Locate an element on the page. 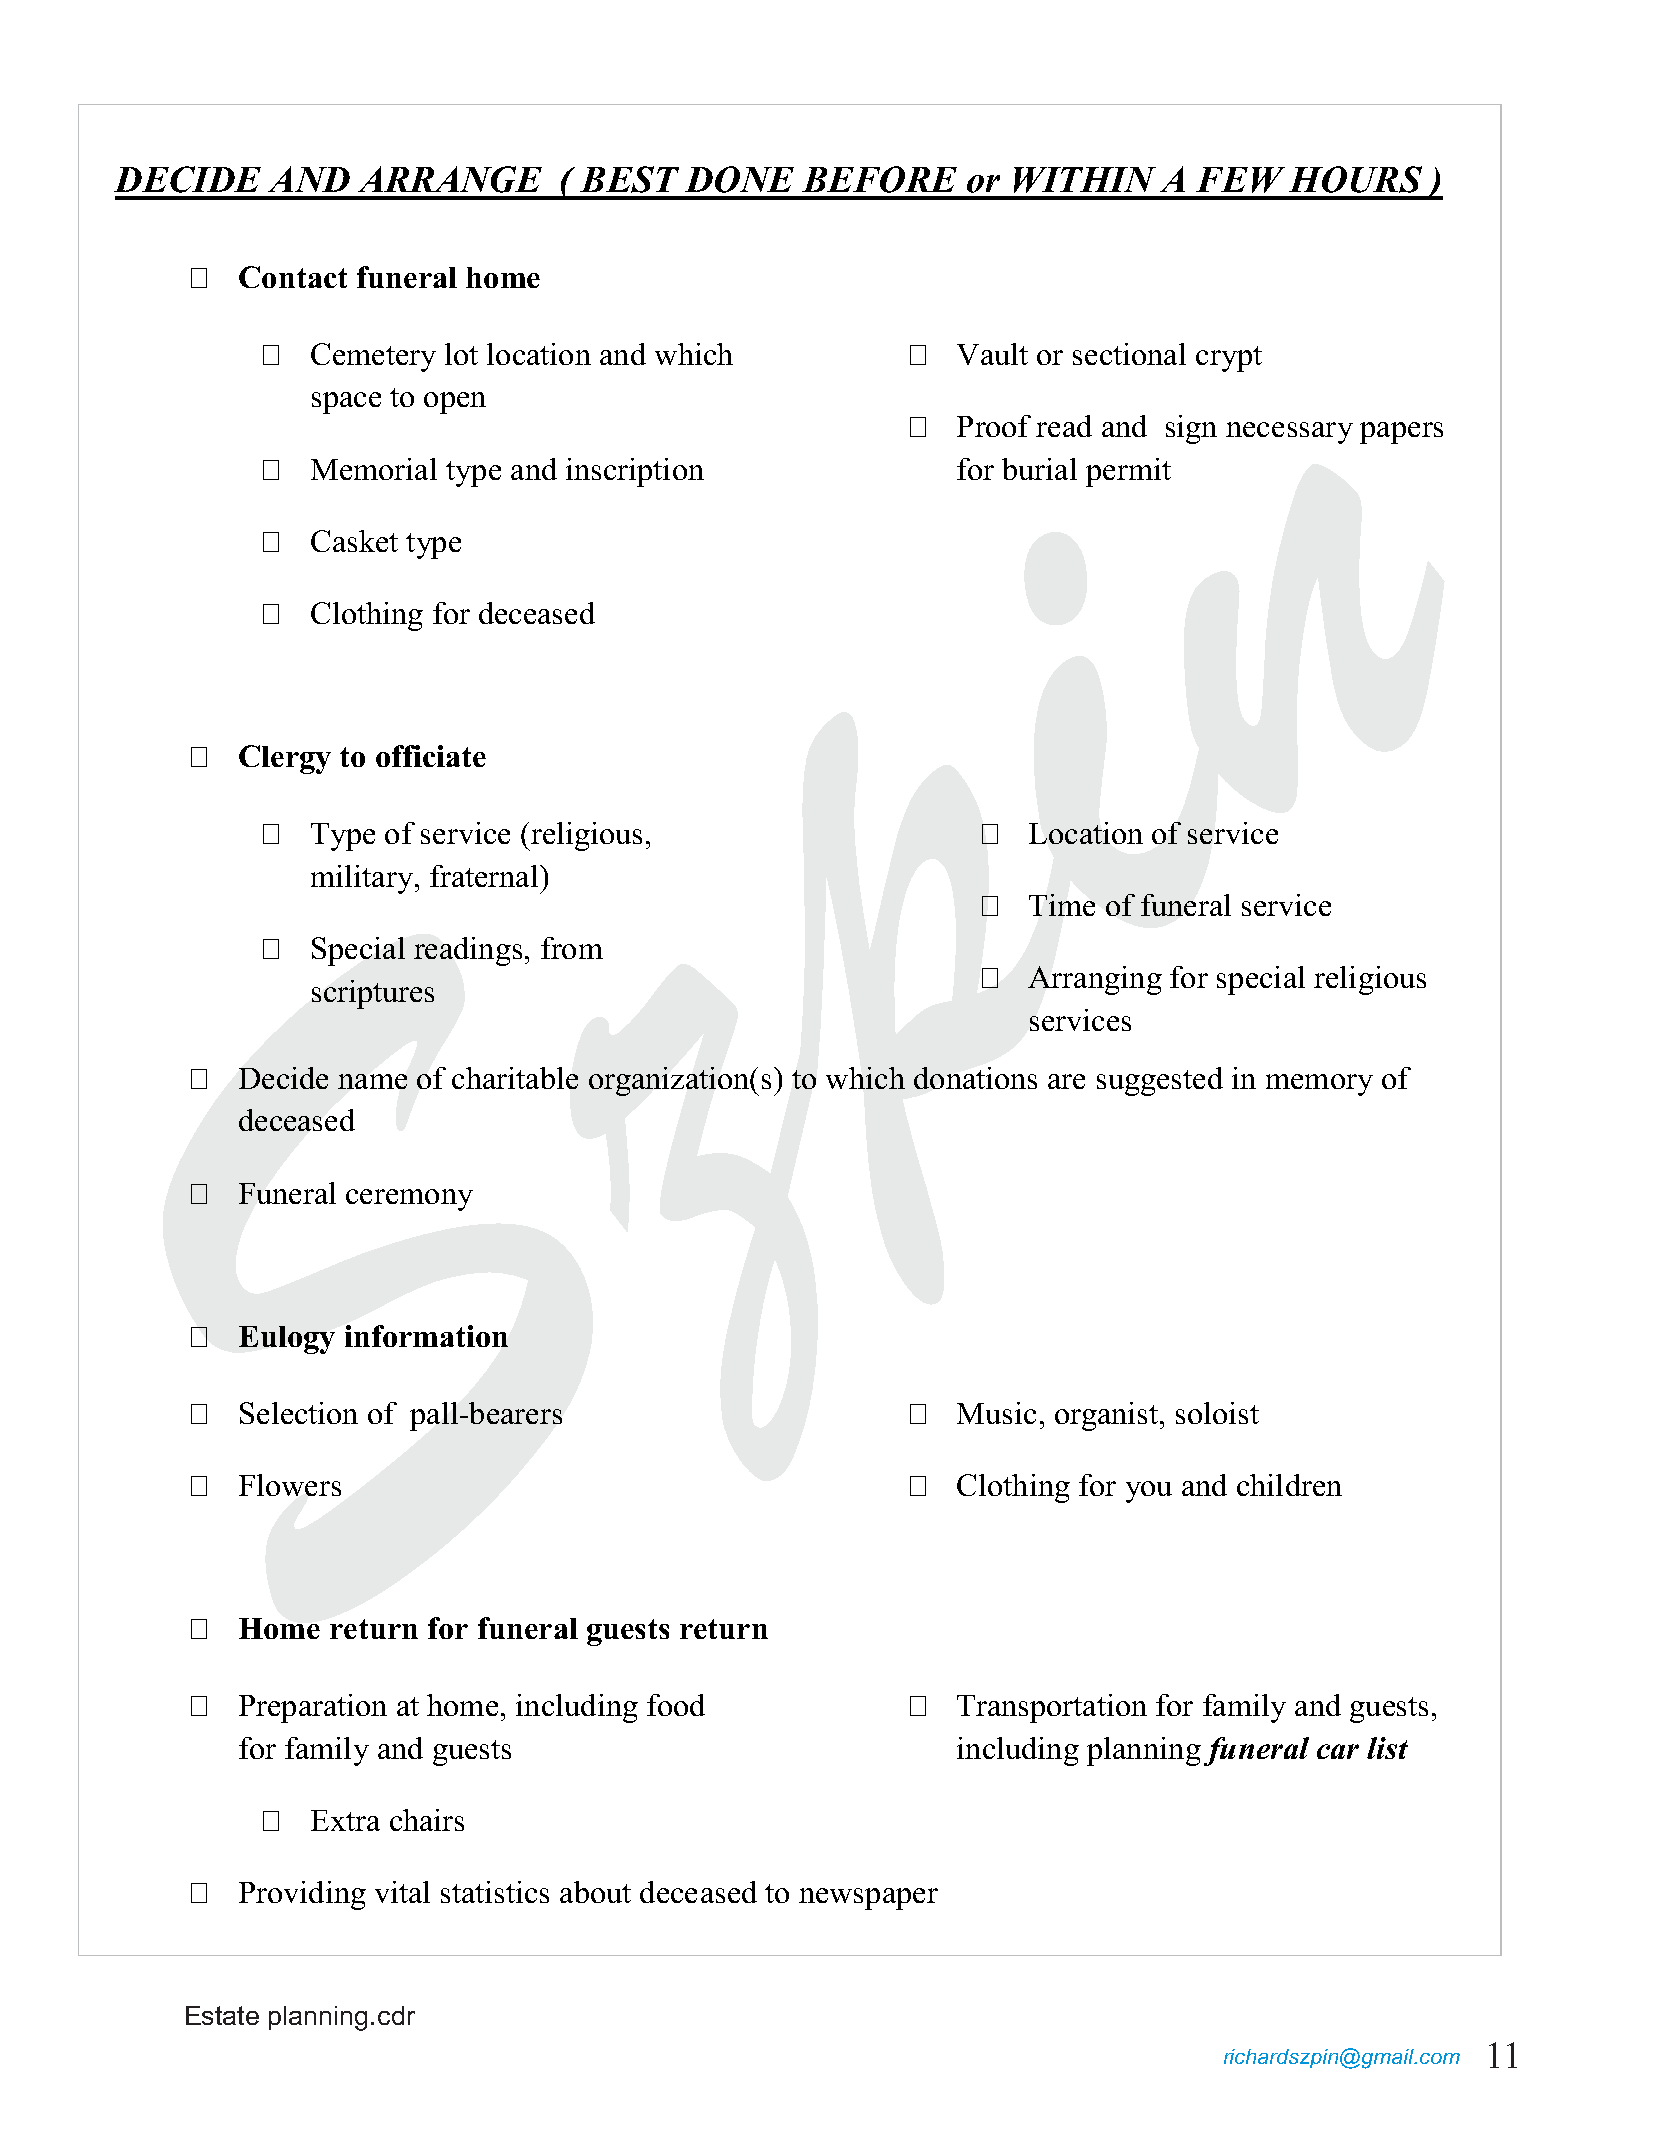  car is located at coordinates (1338, 1751).
